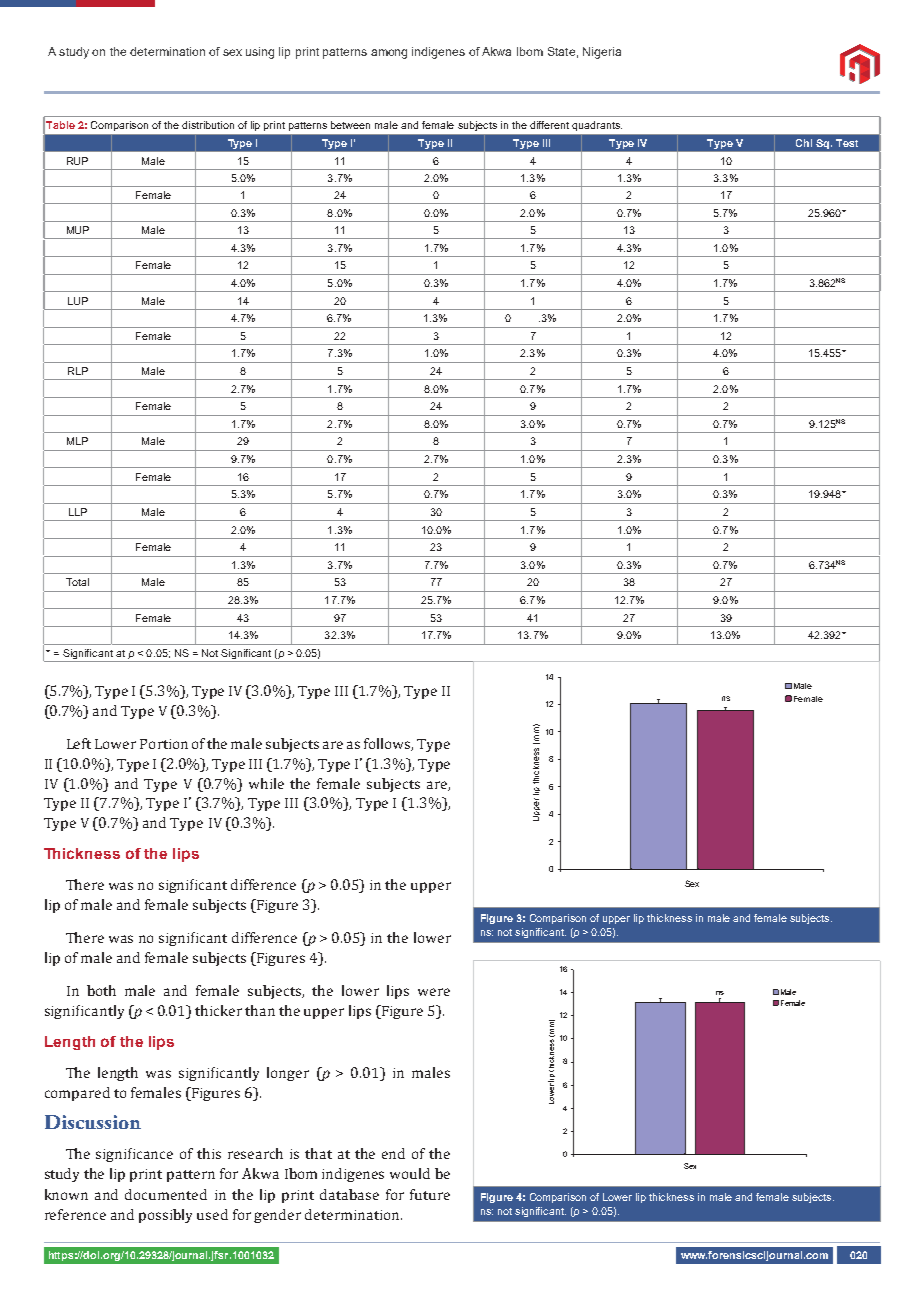 The height and width of the screenshot is (1308, 924). What do you see at coordinates (349, 1194) in the screenshot?
I see `database` at bounding box center [349, 1194].
